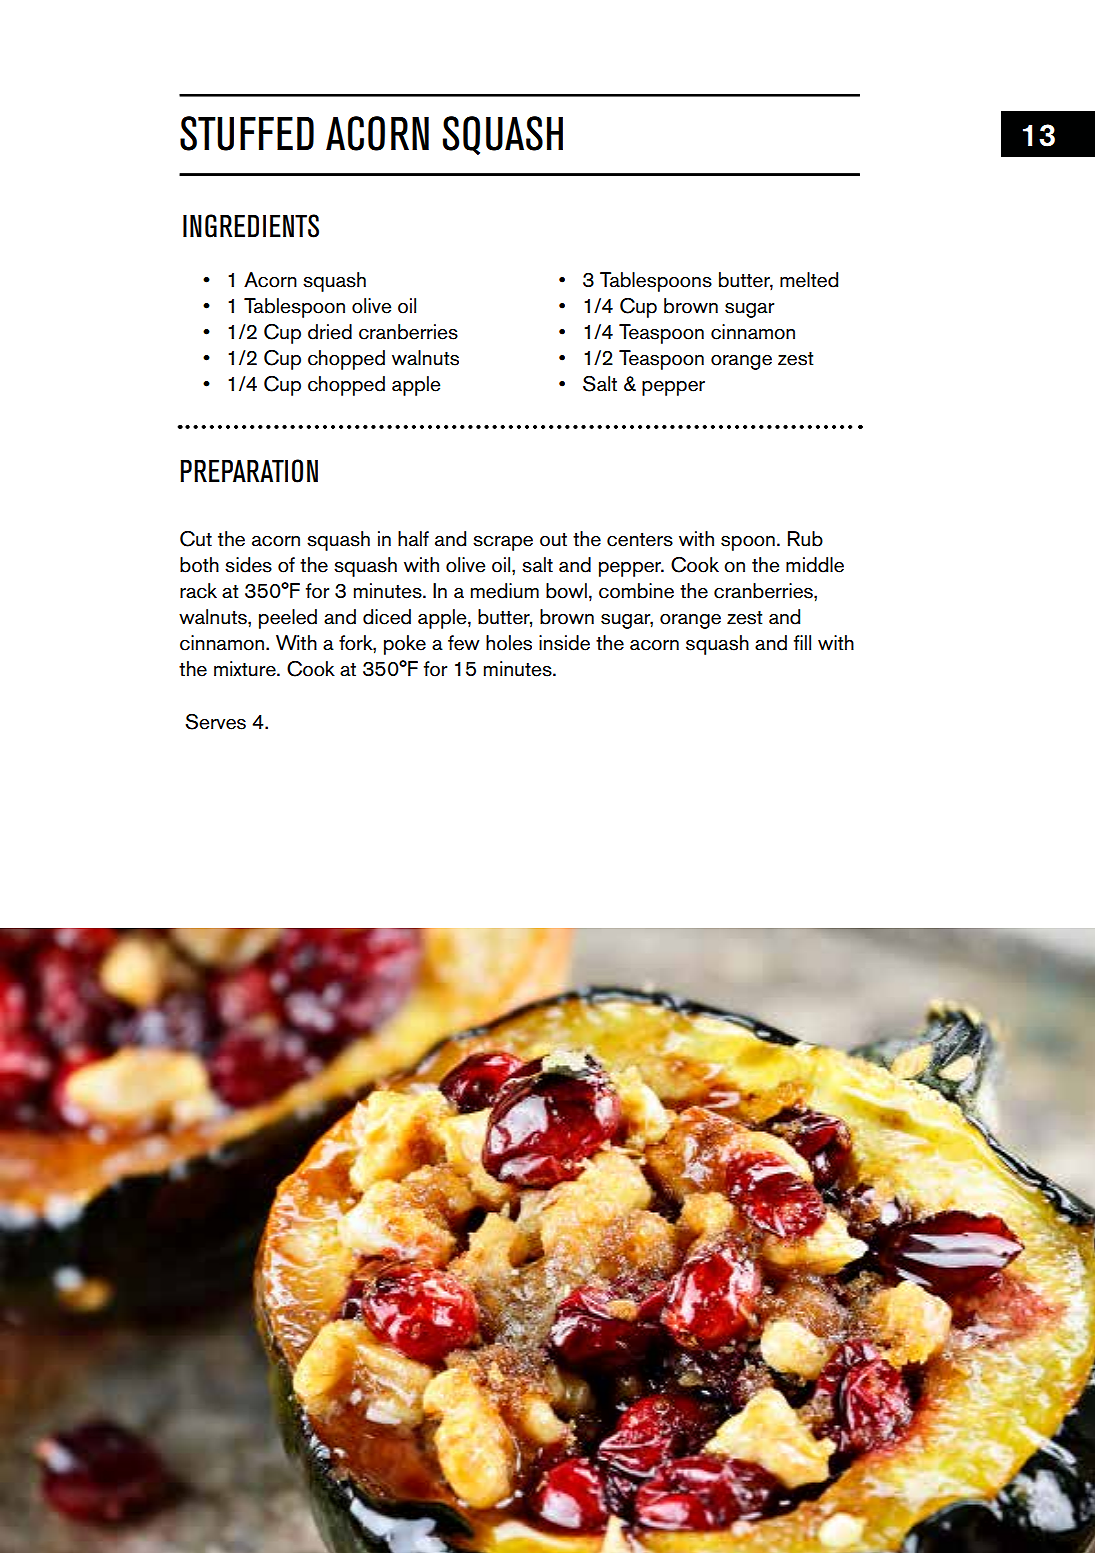 This screenshot has width=1095, height=1553. Describe the element at coordinates (248, 565) in the screenshot. I see `sides` at that location.
